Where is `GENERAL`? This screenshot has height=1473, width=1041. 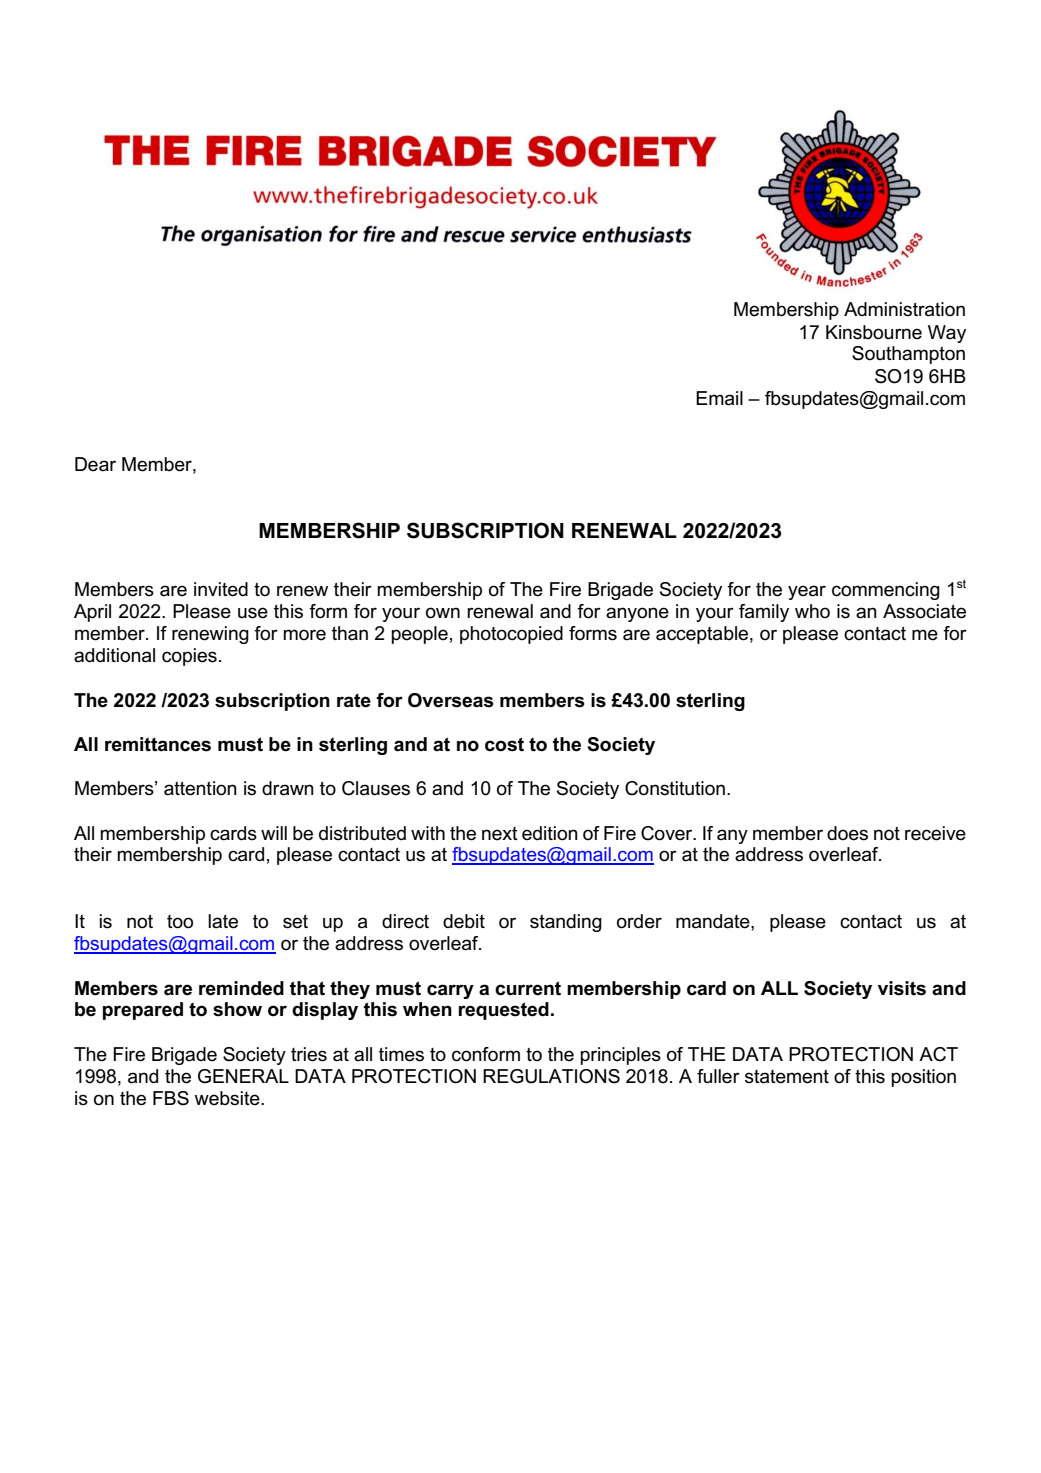
GENERAL is located at coordinates (243, 1076).
